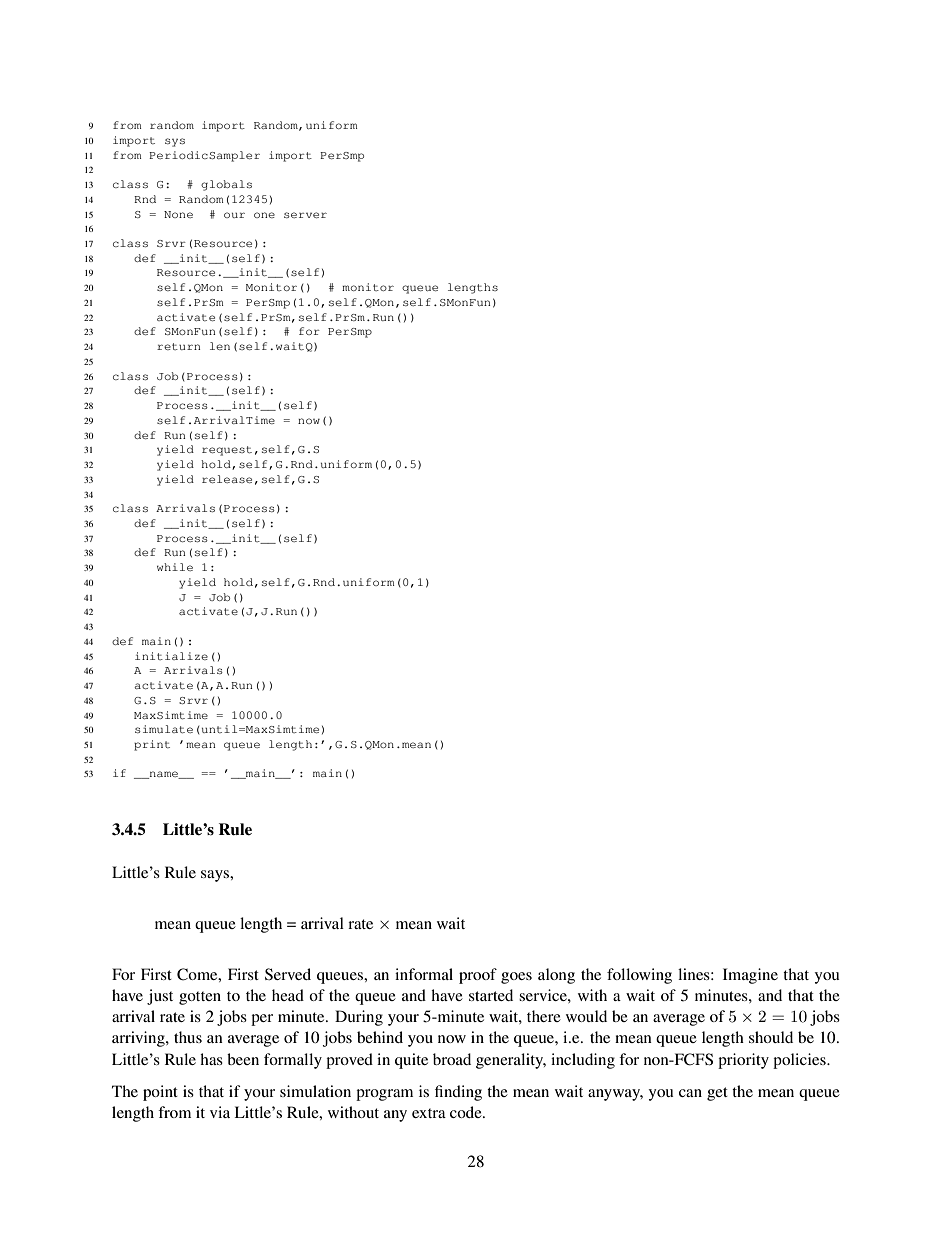 The image size is (952, 1233). I want to click on finding, so click(458, 1093).
